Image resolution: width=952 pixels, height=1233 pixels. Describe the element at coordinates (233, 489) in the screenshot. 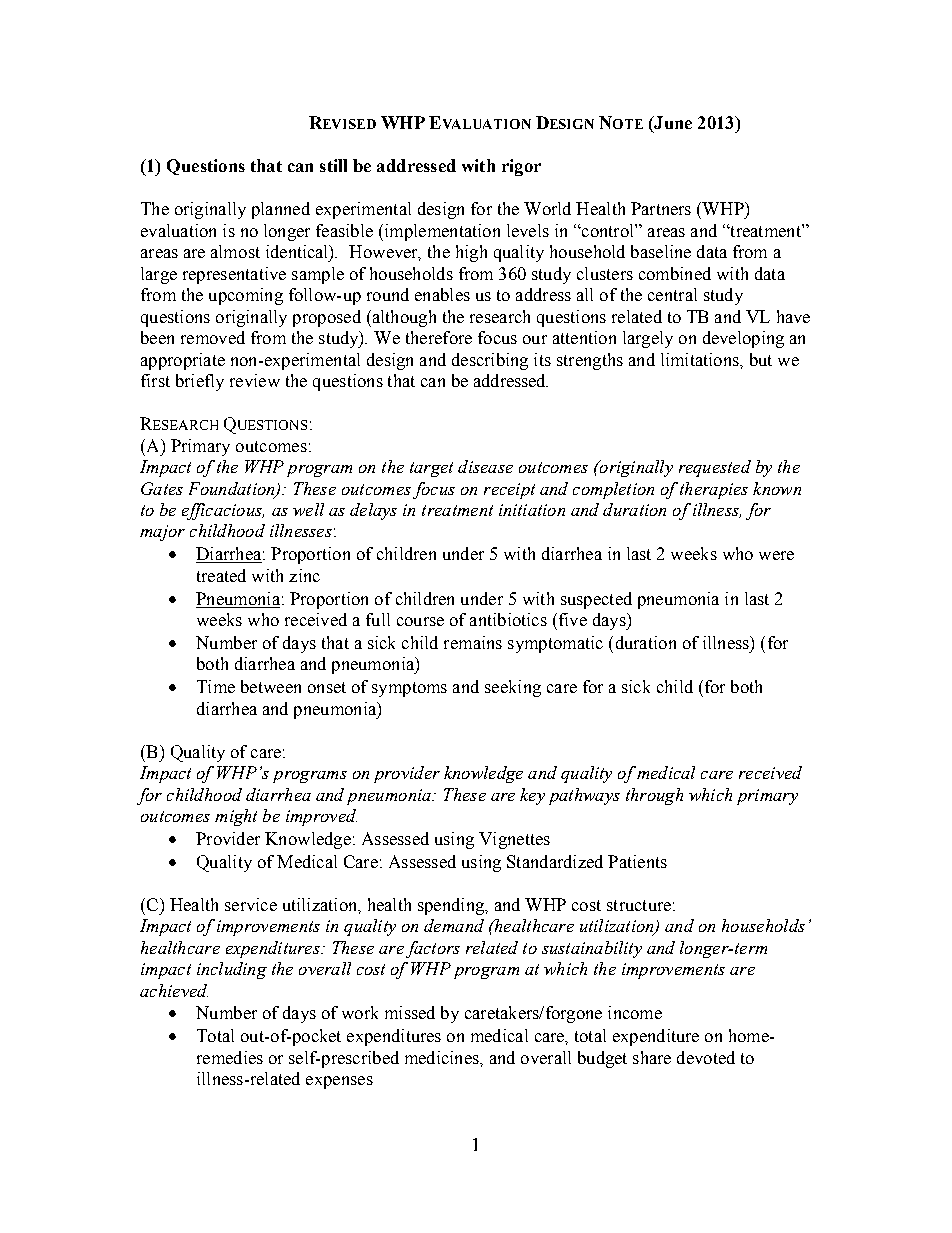

I see `Foundation` at that location.
